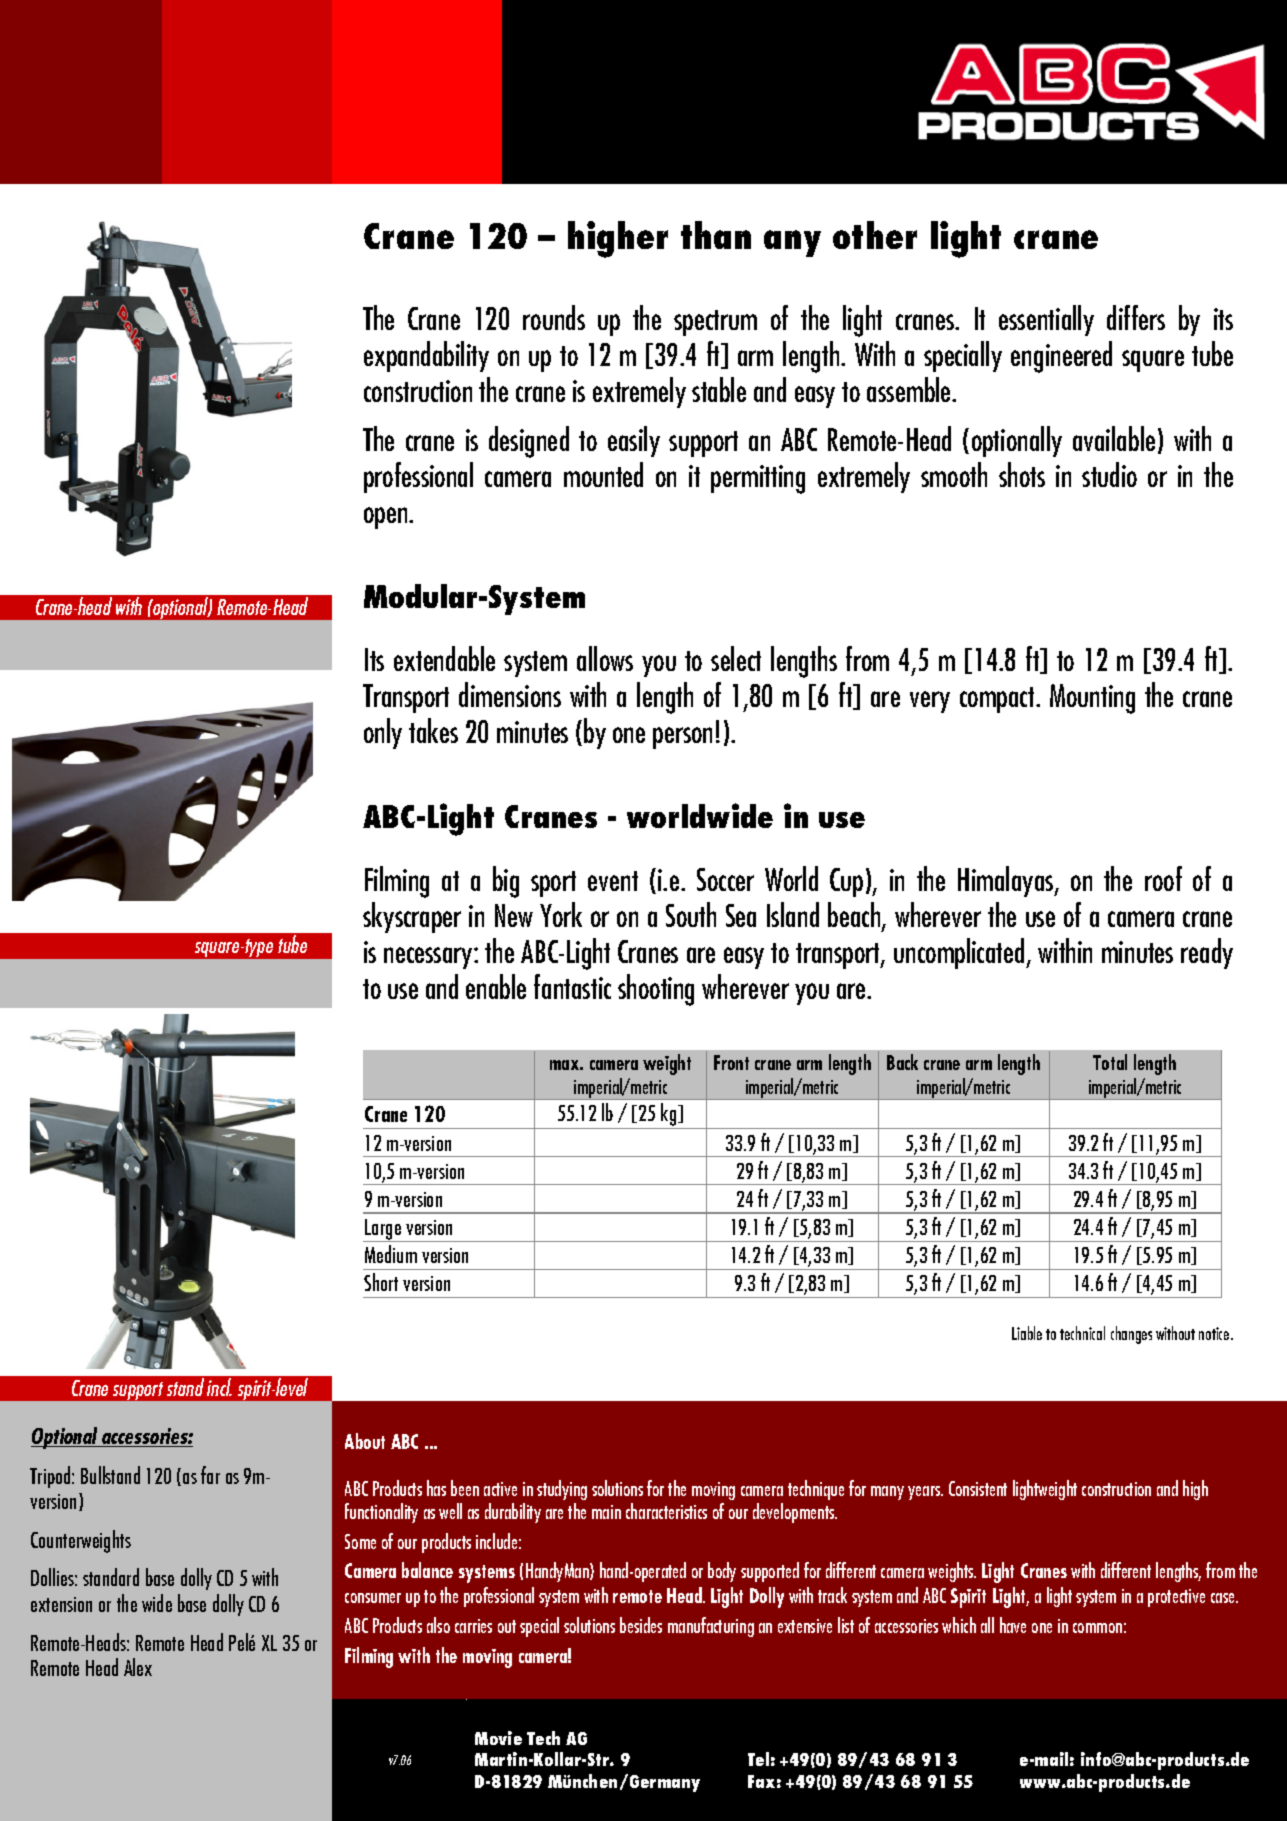 The width and height of the image is (1287, 1821). What do you see at coordinates (682, 738) in the image?
I see `person` at bounding box center [682, 738].
